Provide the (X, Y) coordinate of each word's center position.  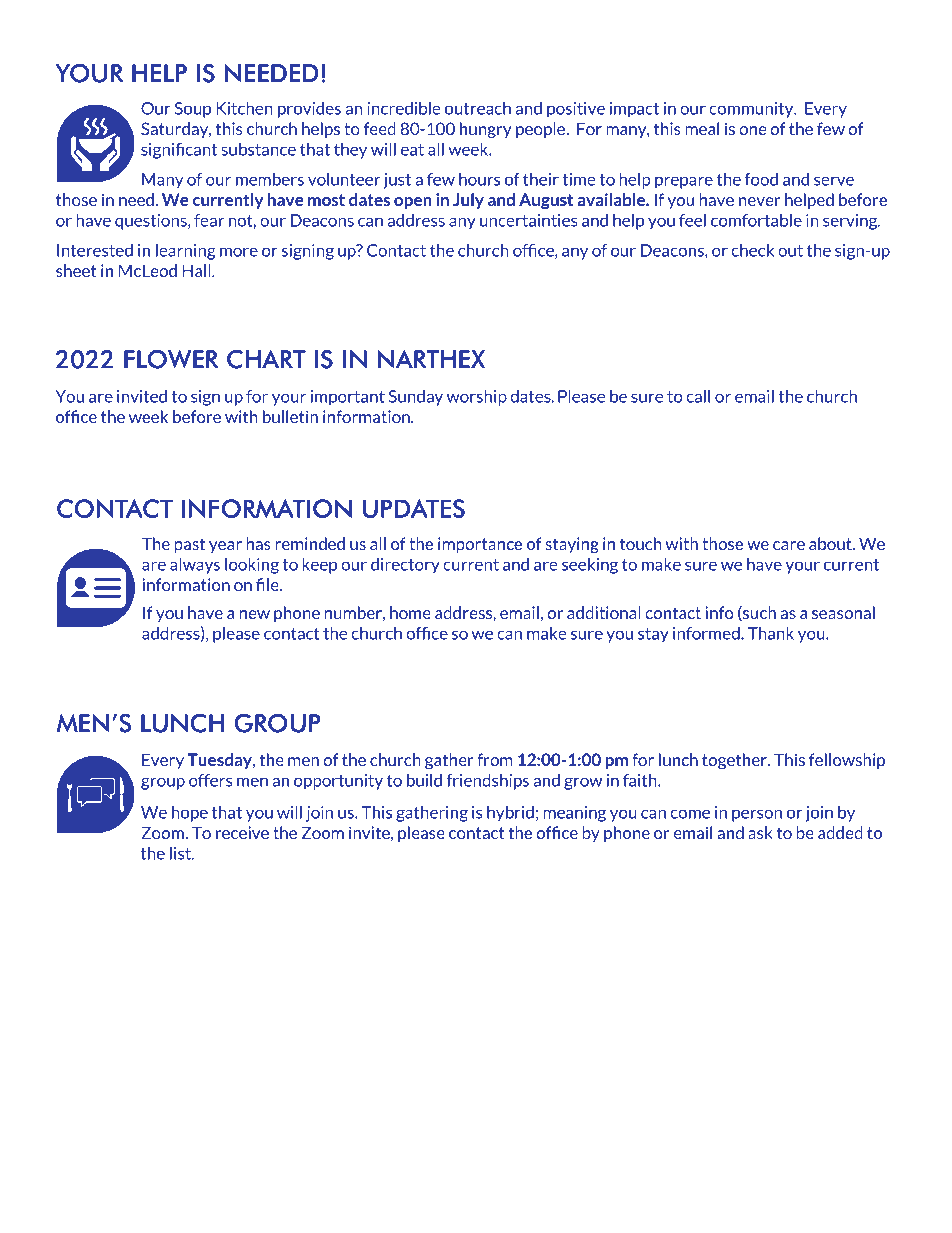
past (189, 545)
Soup (193, 110)
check (753, 250)
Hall (197, 270)
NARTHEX (431, 359)
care (789, 545)
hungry (486, 130)
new (254, 614)
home (410, 612)
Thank (771, 633)
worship (477, 398)
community (752, 110)
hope (190, 814)
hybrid (510, 814)
